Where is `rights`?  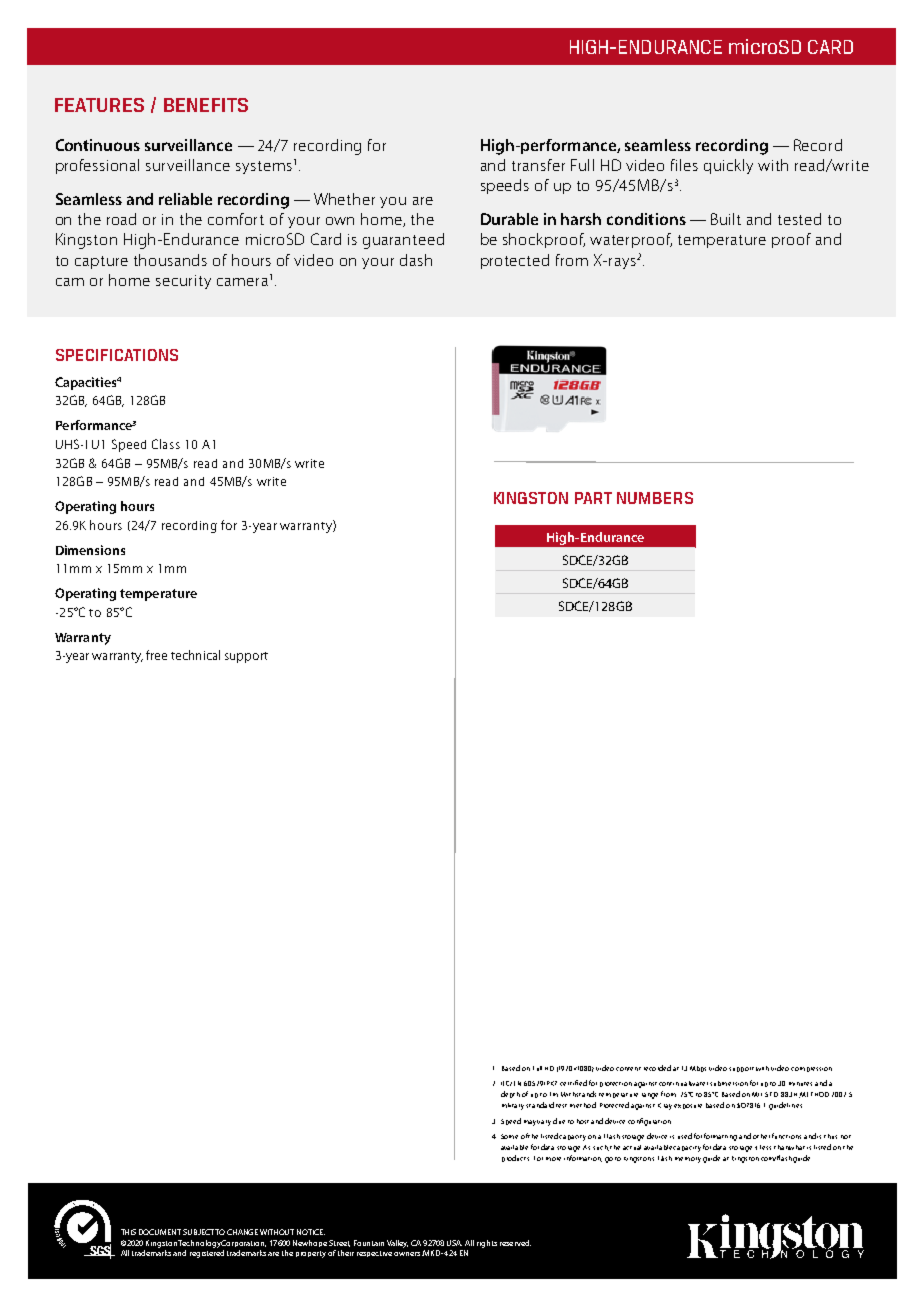 rights is located at coordinates (487, 1244).
